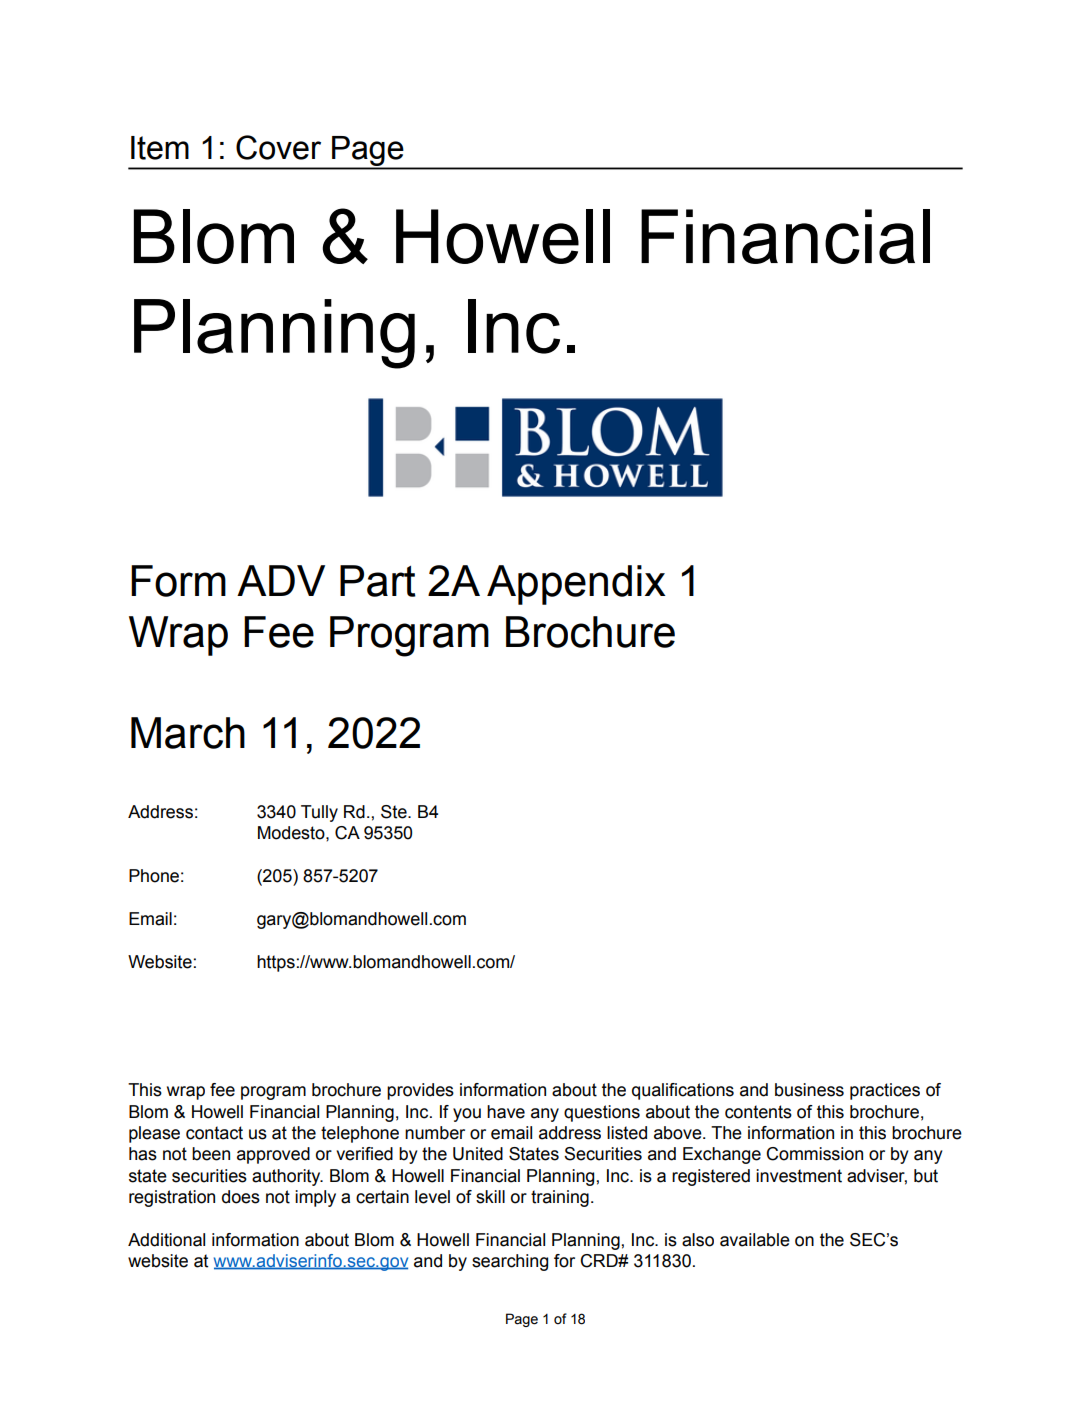  Describe the element at coordinates (378, 581) in the screenshot. I see `Part` at that location.
